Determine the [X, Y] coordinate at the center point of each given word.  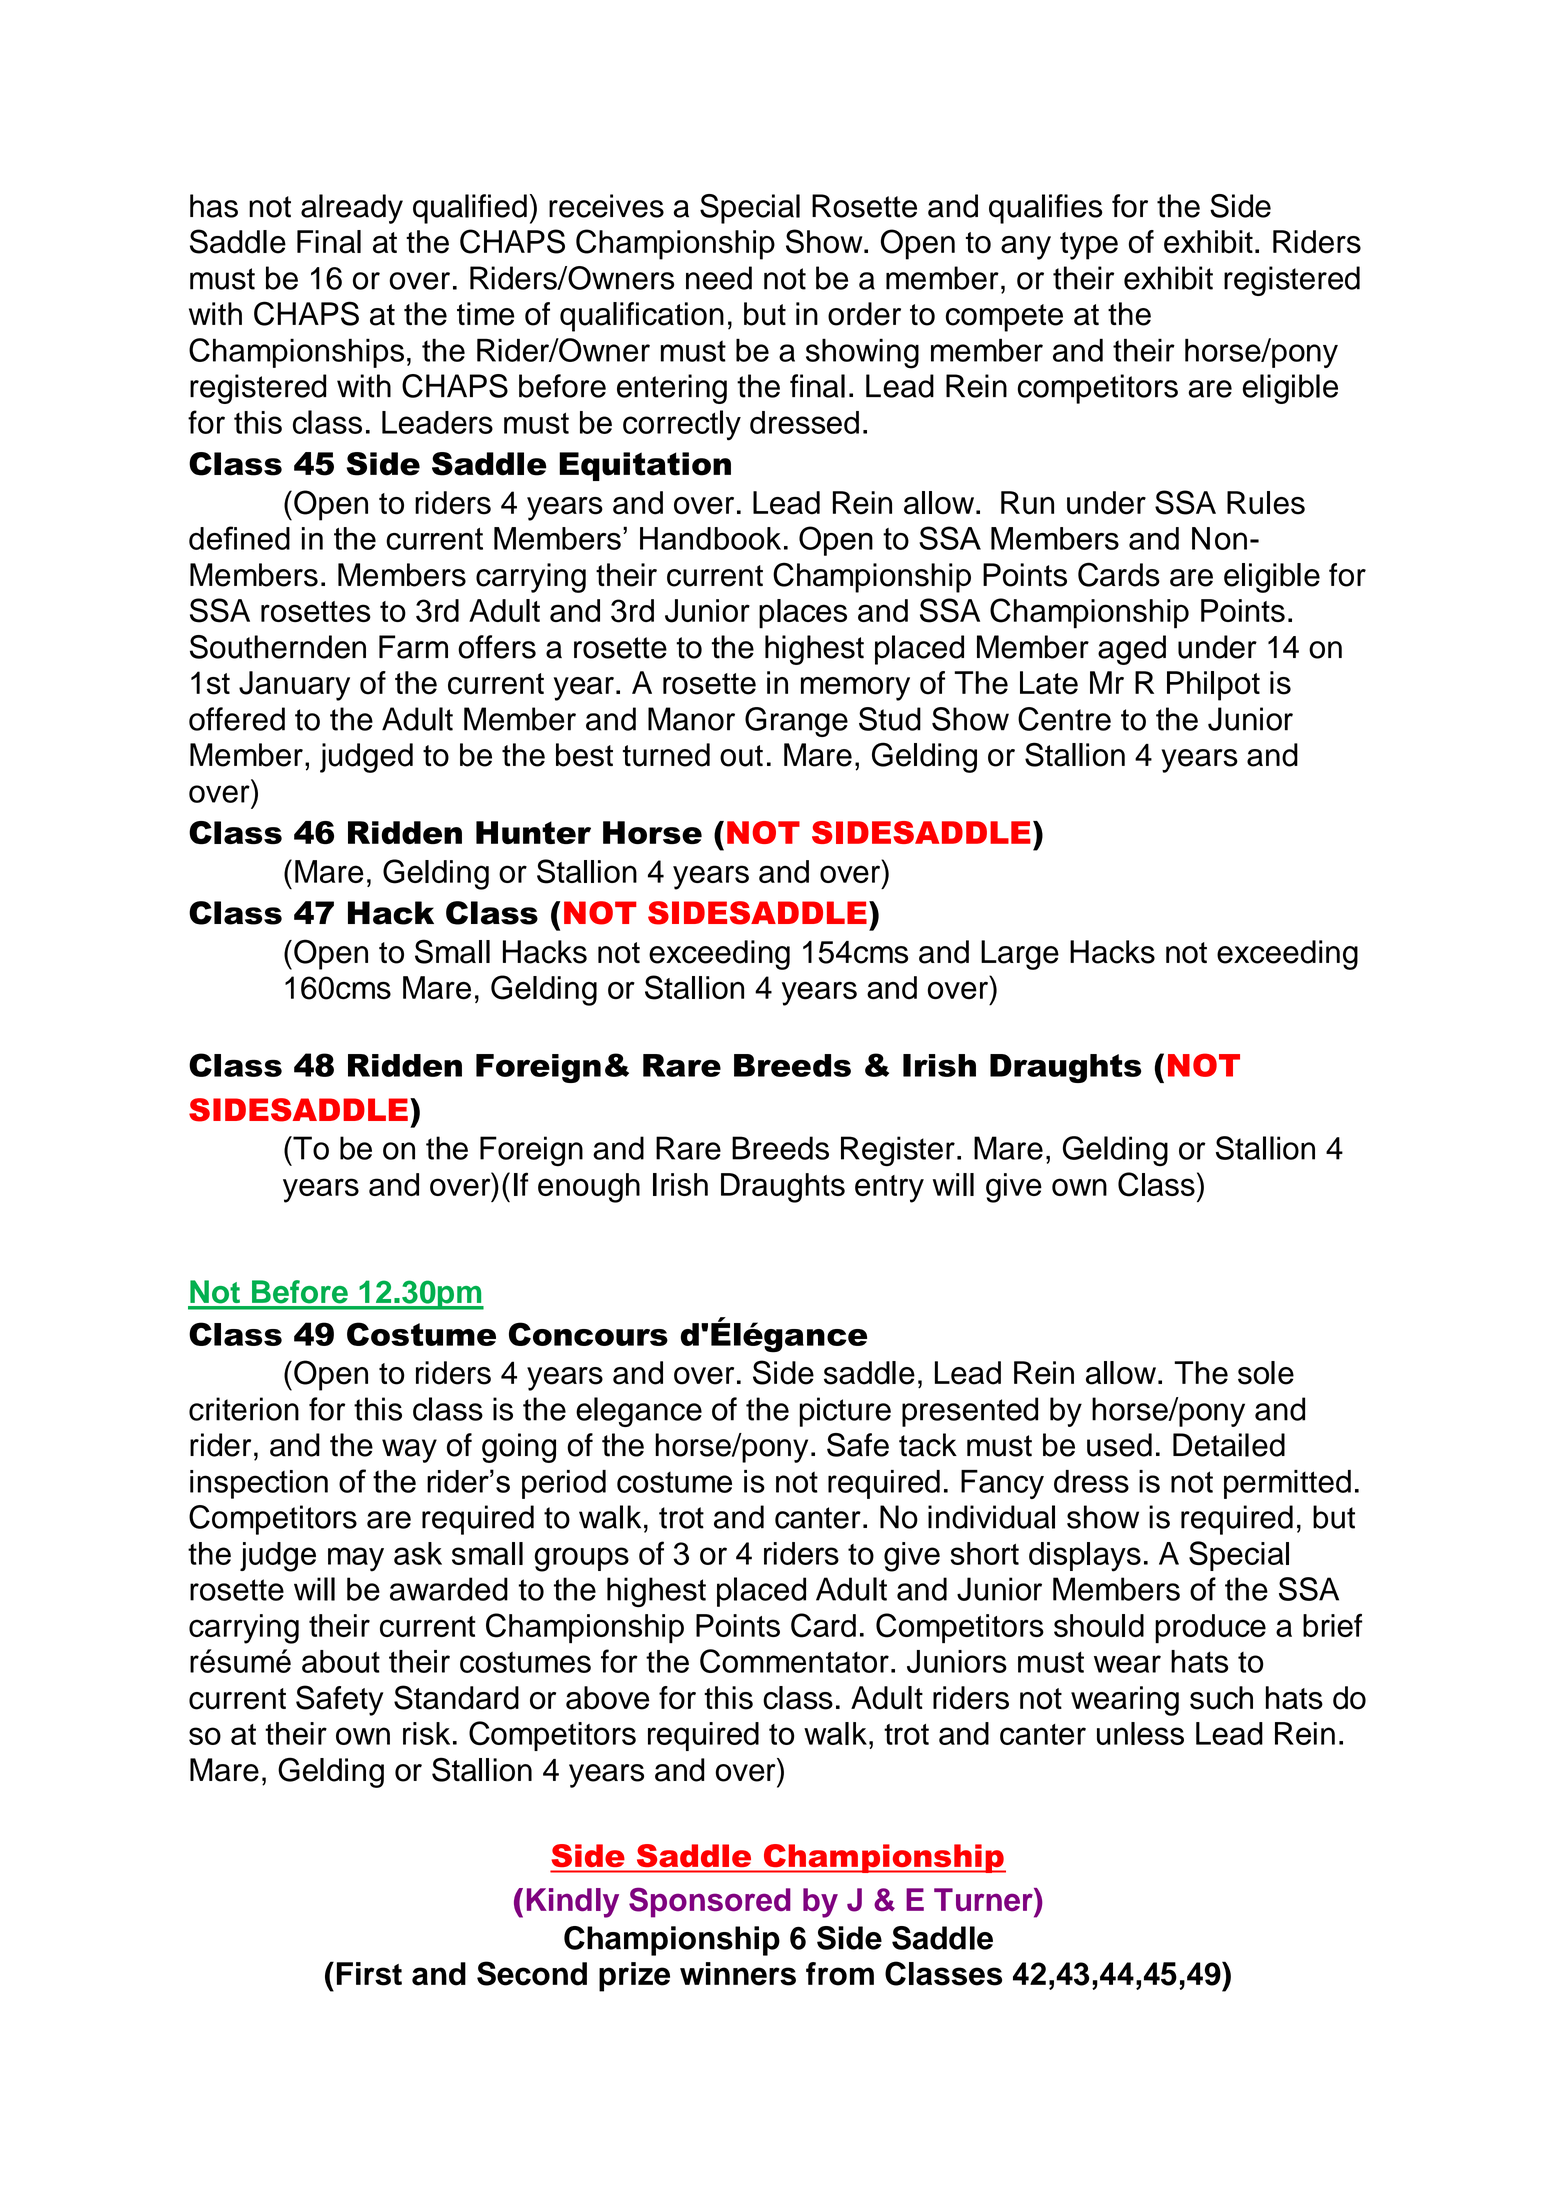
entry [889, 1189]
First [369, 1974]
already [352, 209]
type [1089, 246]
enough [589, 1188]
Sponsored [710, 1902]
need [719, 278]
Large [1020, 955]
